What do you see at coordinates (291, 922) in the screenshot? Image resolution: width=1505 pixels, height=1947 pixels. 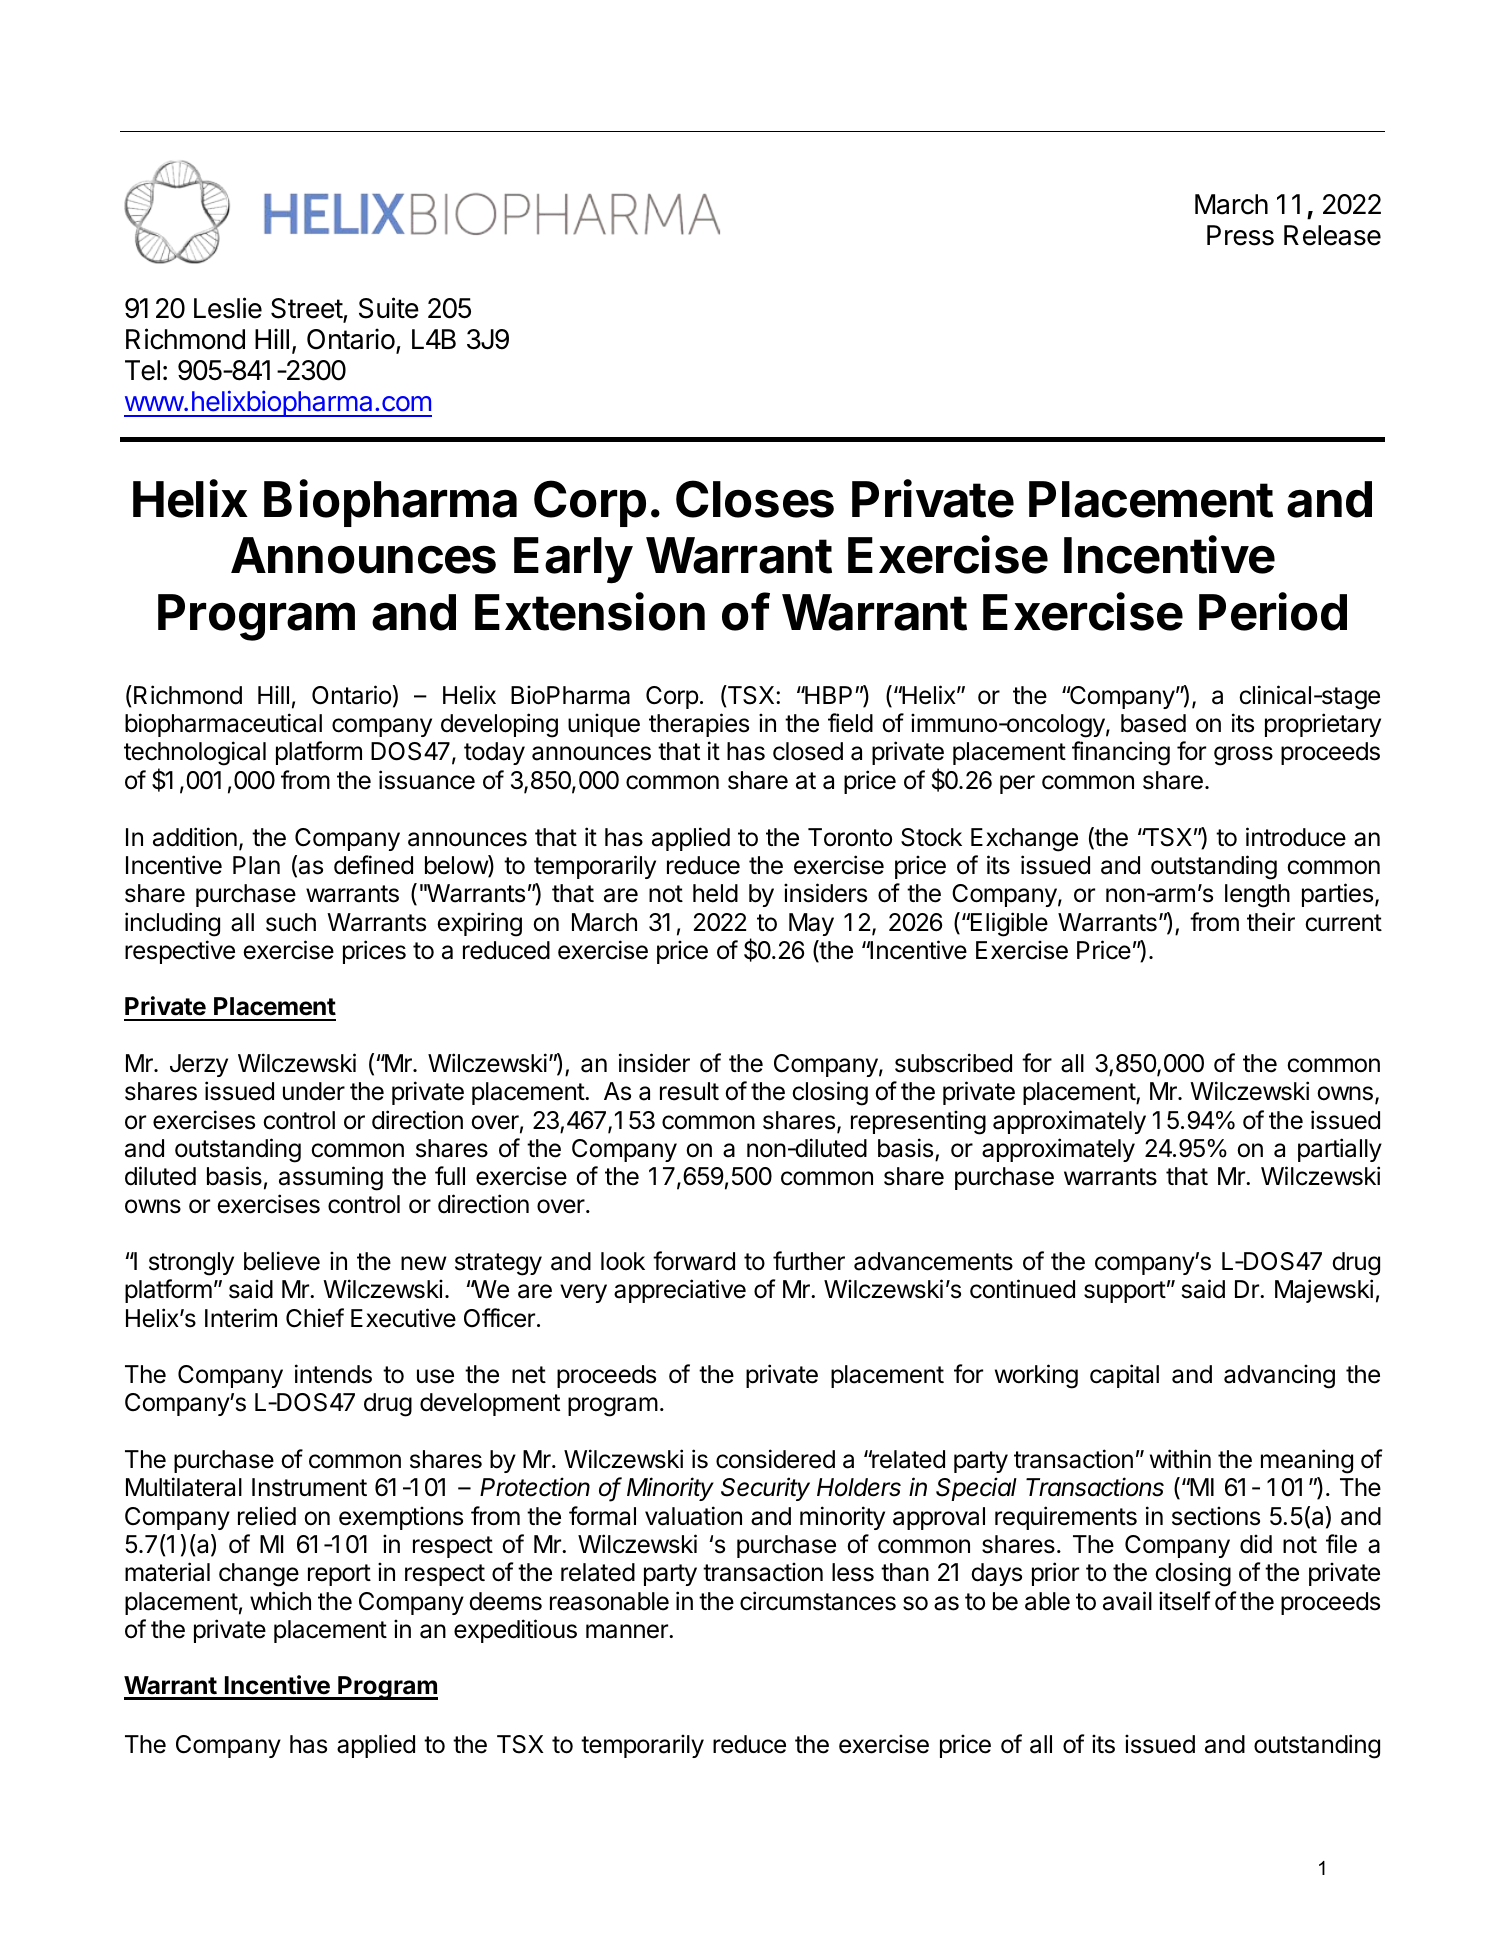 I see `such` at bounding box center [291, 922].
